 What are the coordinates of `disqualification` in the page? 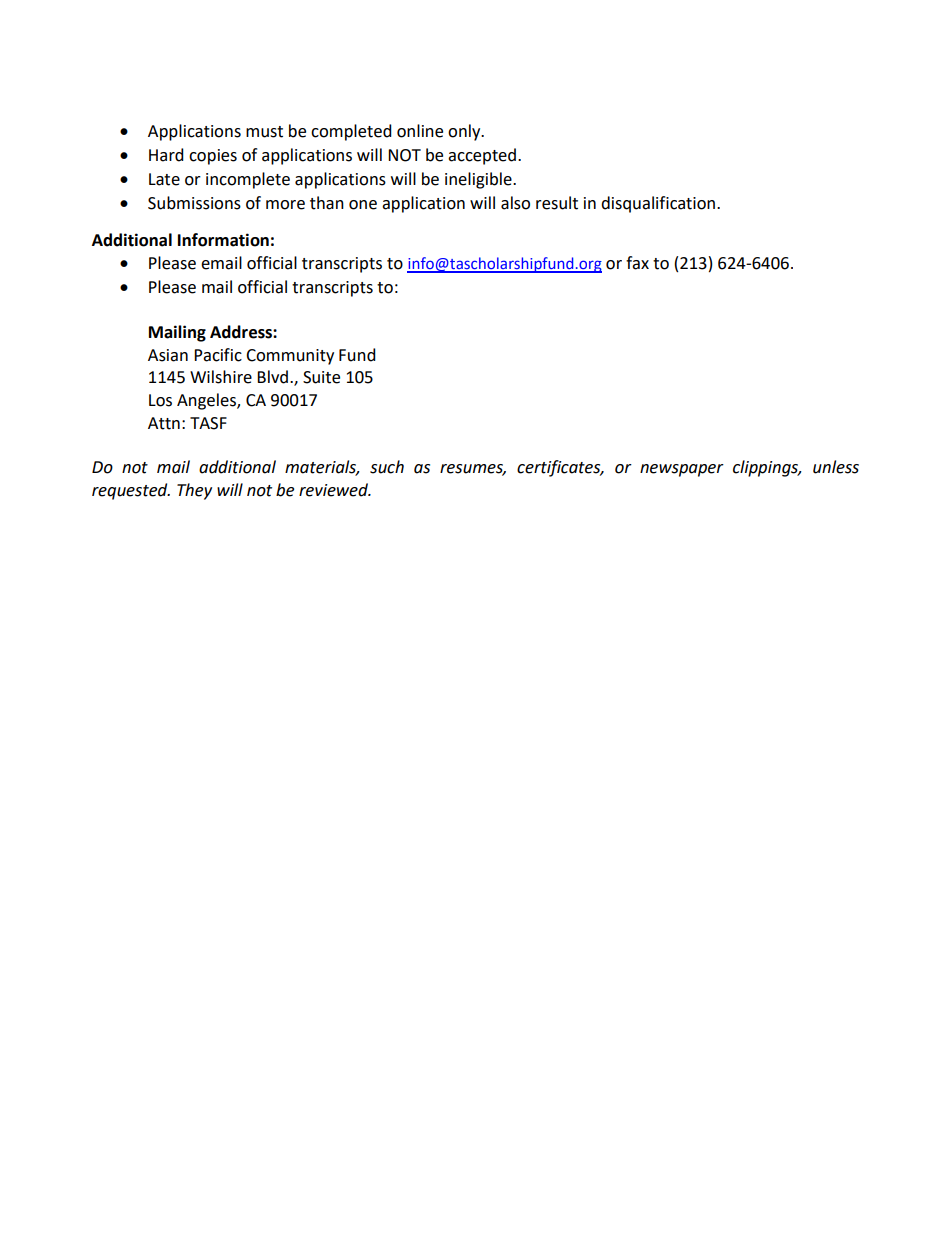 It's located at (659, 204).
